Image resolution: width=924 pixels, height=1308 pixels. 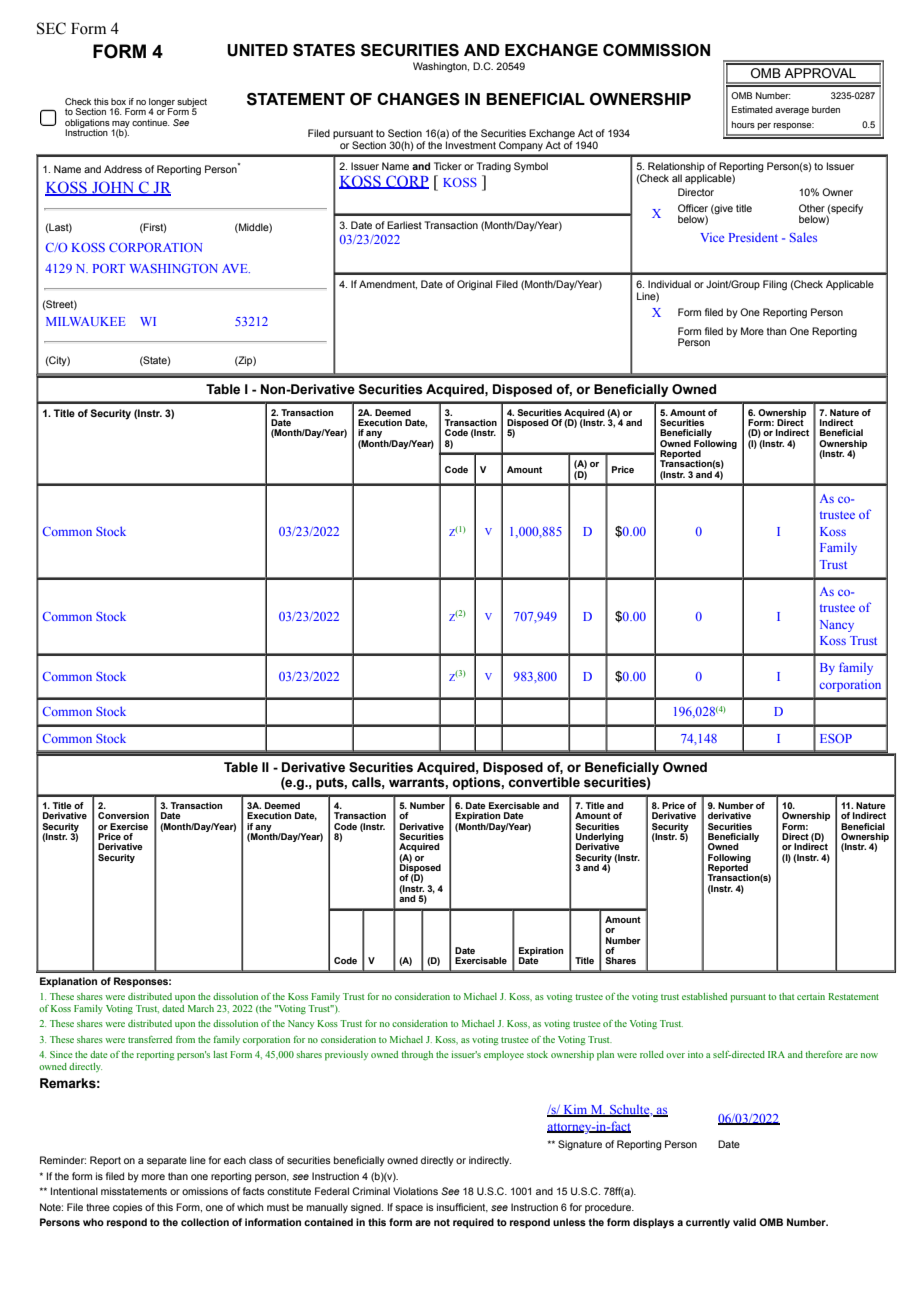 I want to click on Estimated, so click(x=752, y=109).
